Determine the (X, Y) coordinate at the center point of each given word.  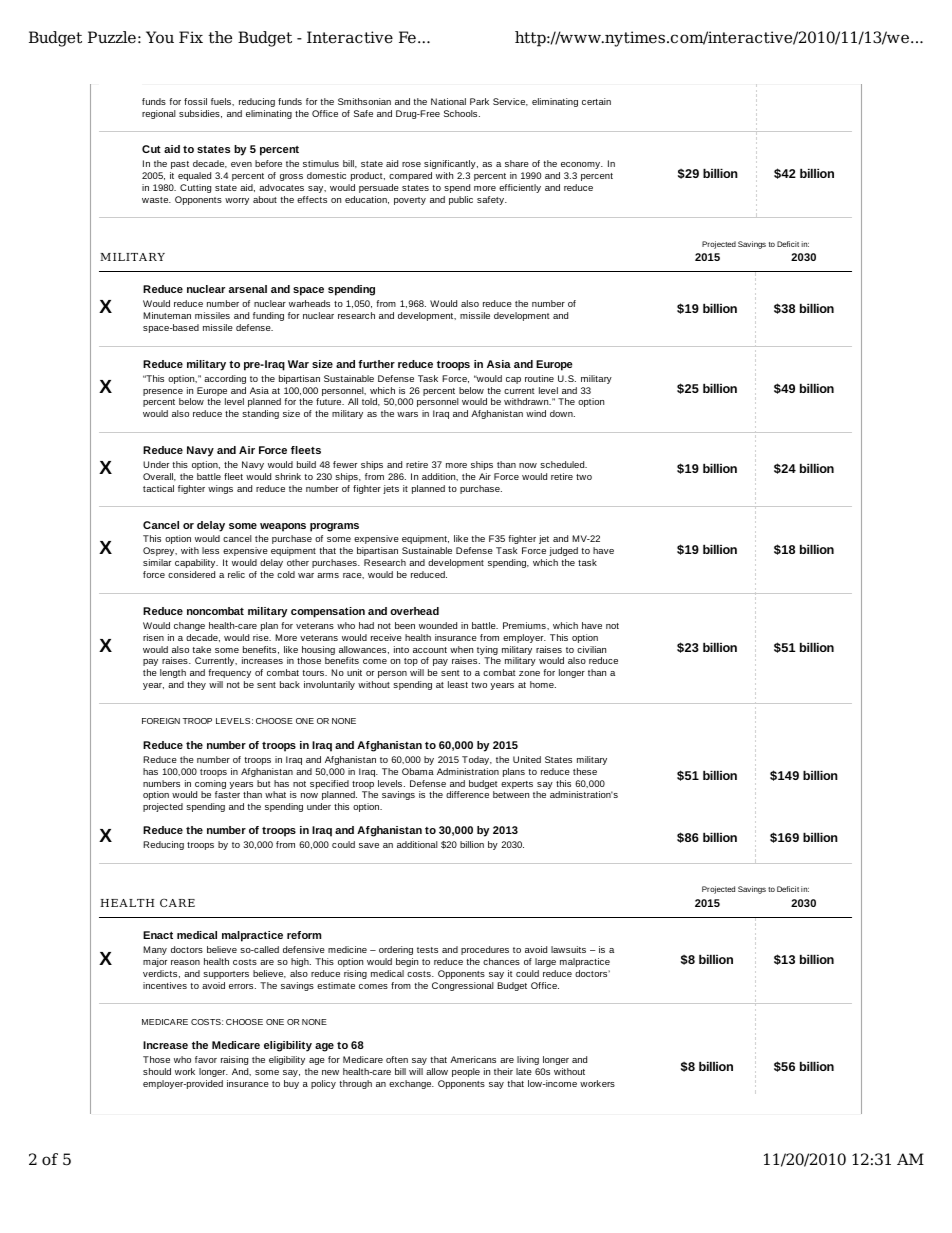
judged (563, 551)
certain (596, 101)
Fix (191, 37)
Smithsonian (364, 101)
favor (206, 1059)
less (210, 550)
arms (328, 575)
